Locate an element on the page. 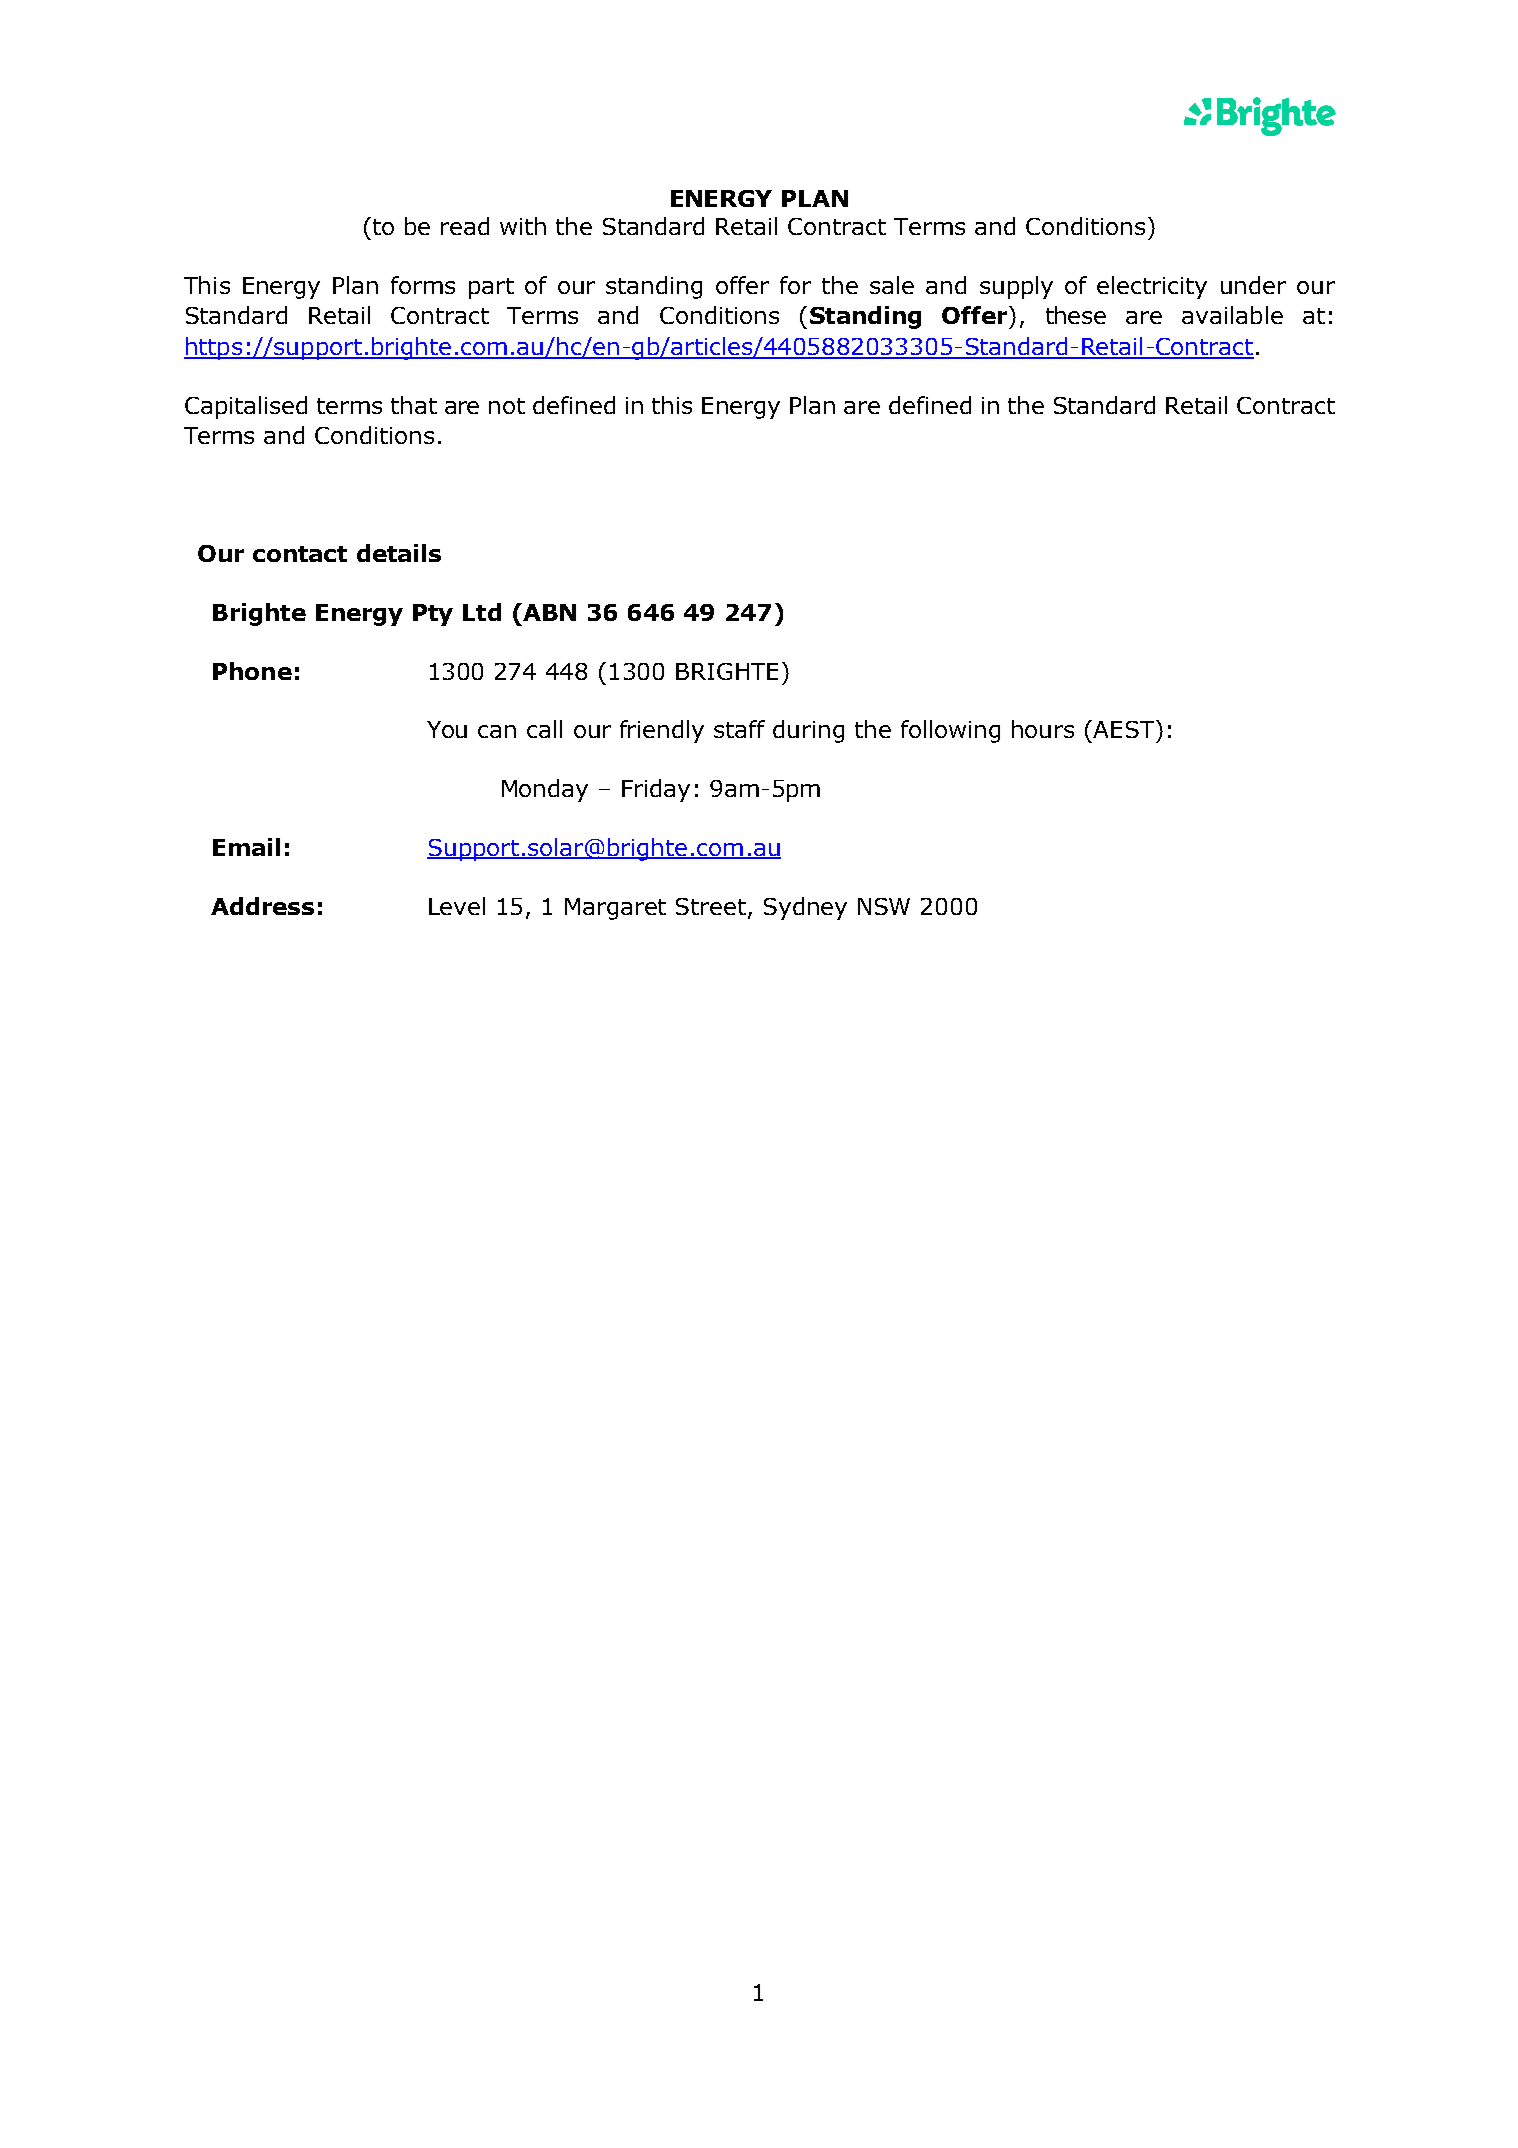 This image has height=2148, width=1518. ABN is located at coordinates (548, 612).
